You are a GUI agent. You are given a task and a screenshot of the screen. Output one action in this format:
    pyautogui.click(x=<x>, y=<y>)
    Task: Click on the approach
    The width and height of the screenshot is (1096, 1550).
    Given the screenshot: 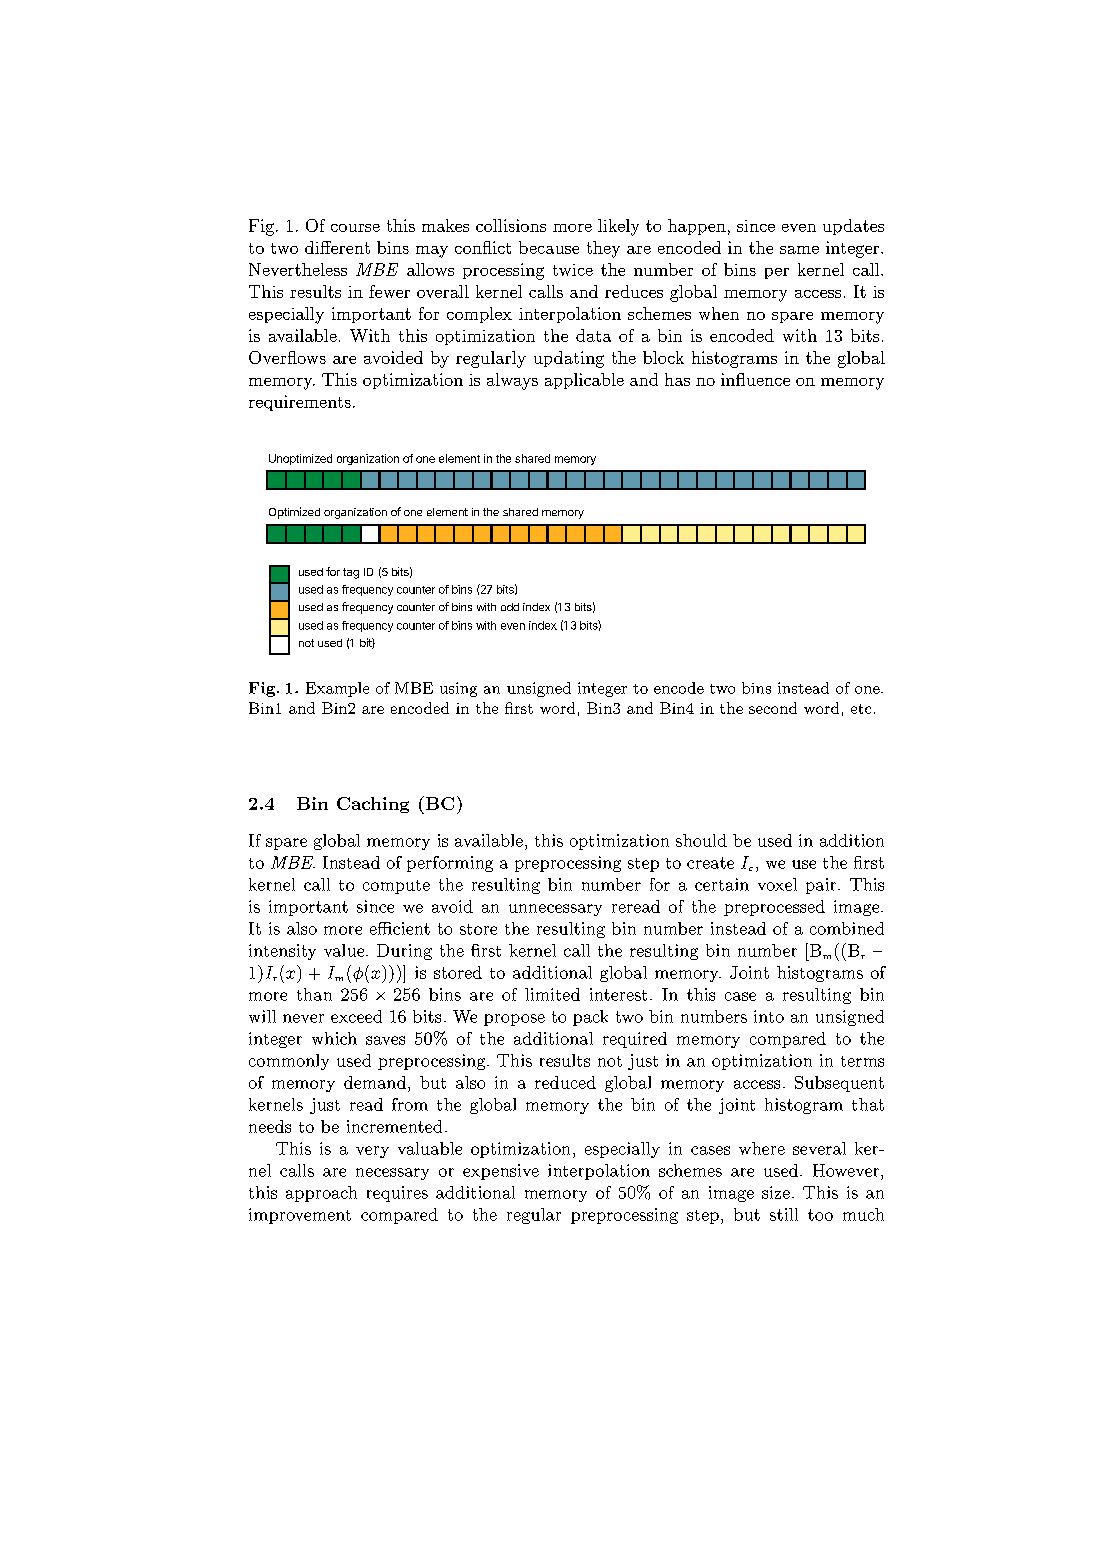 What is the action you would take?
    pyautogui.click(x=321, y=1194)
